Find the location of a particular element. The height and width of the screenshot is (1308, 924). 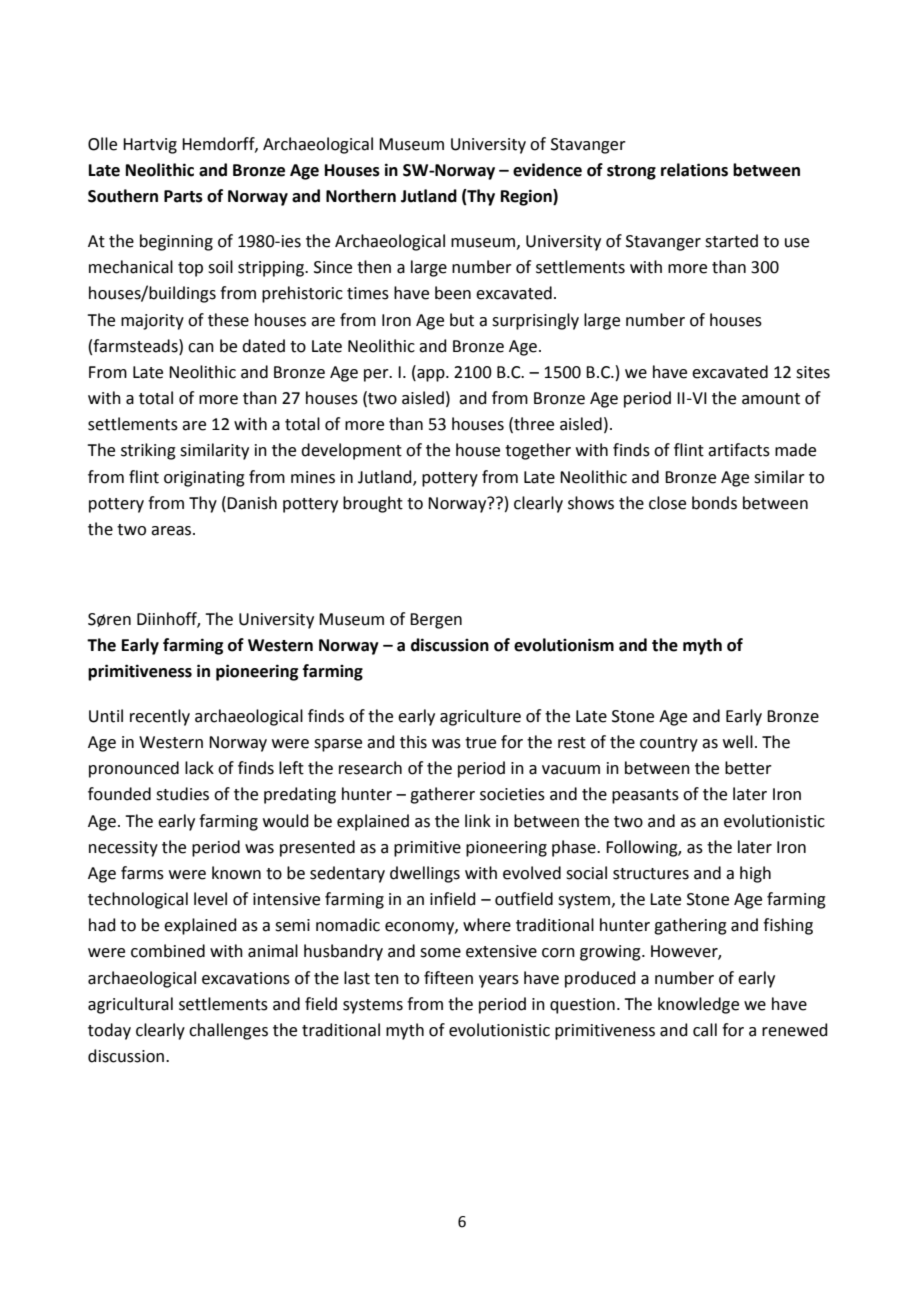

Parts is located at coordinates (183, 196).
